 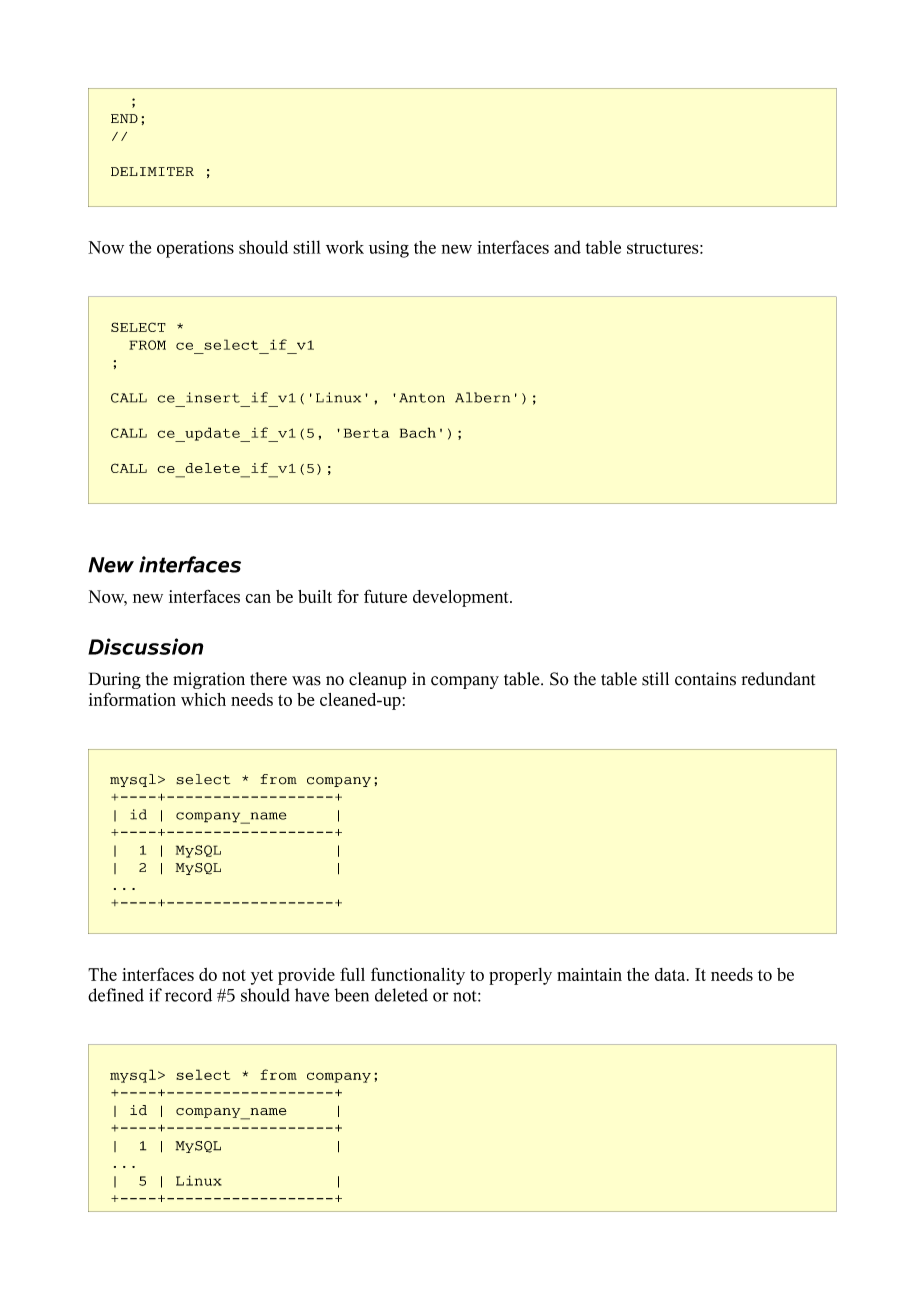 What do you see at coordinates (418, 976) in the screenshot?
I see `functionality` at bounding box center [418, 976].
